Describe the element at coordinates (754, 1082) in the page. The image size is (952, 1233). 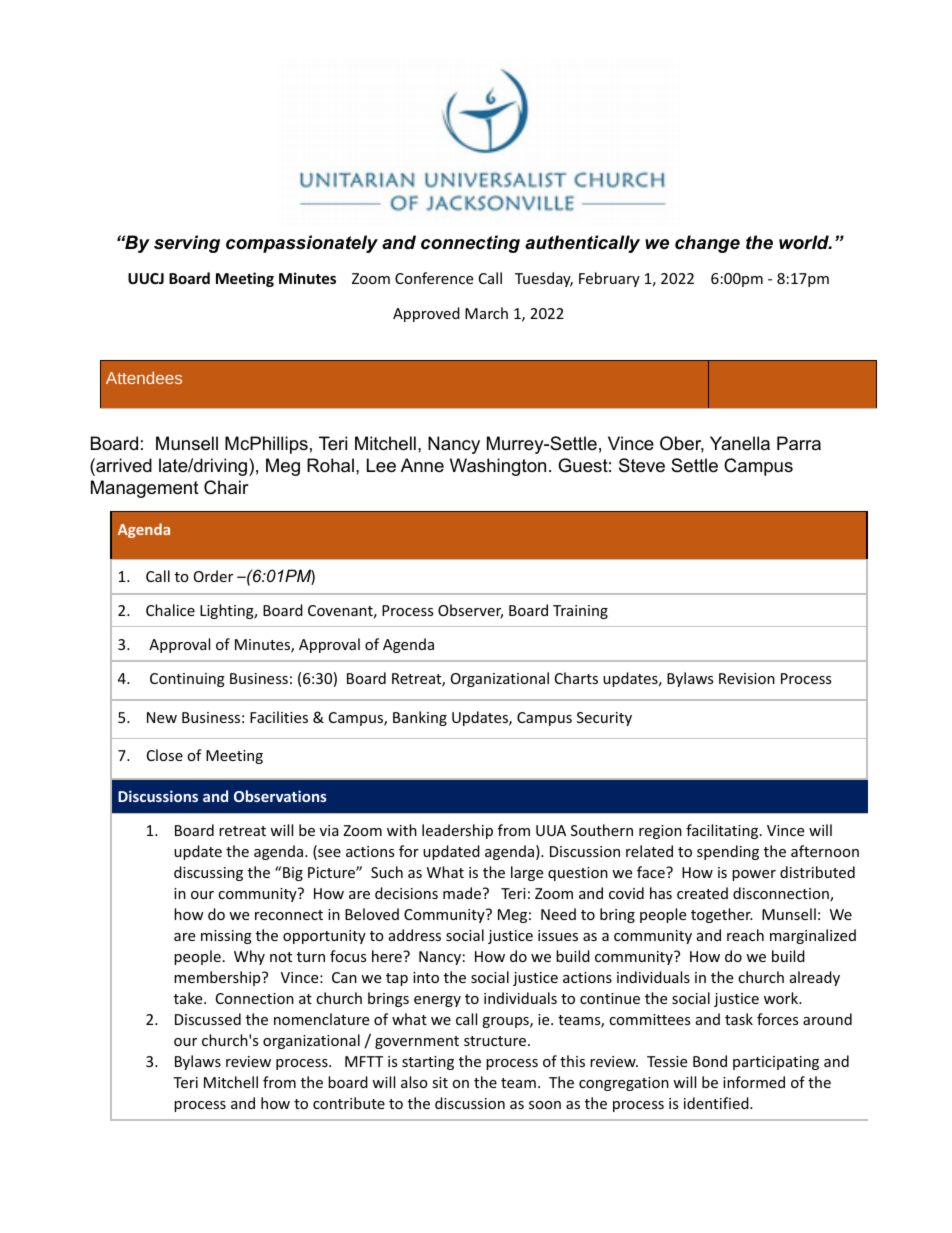
I see `informed` at that location.
